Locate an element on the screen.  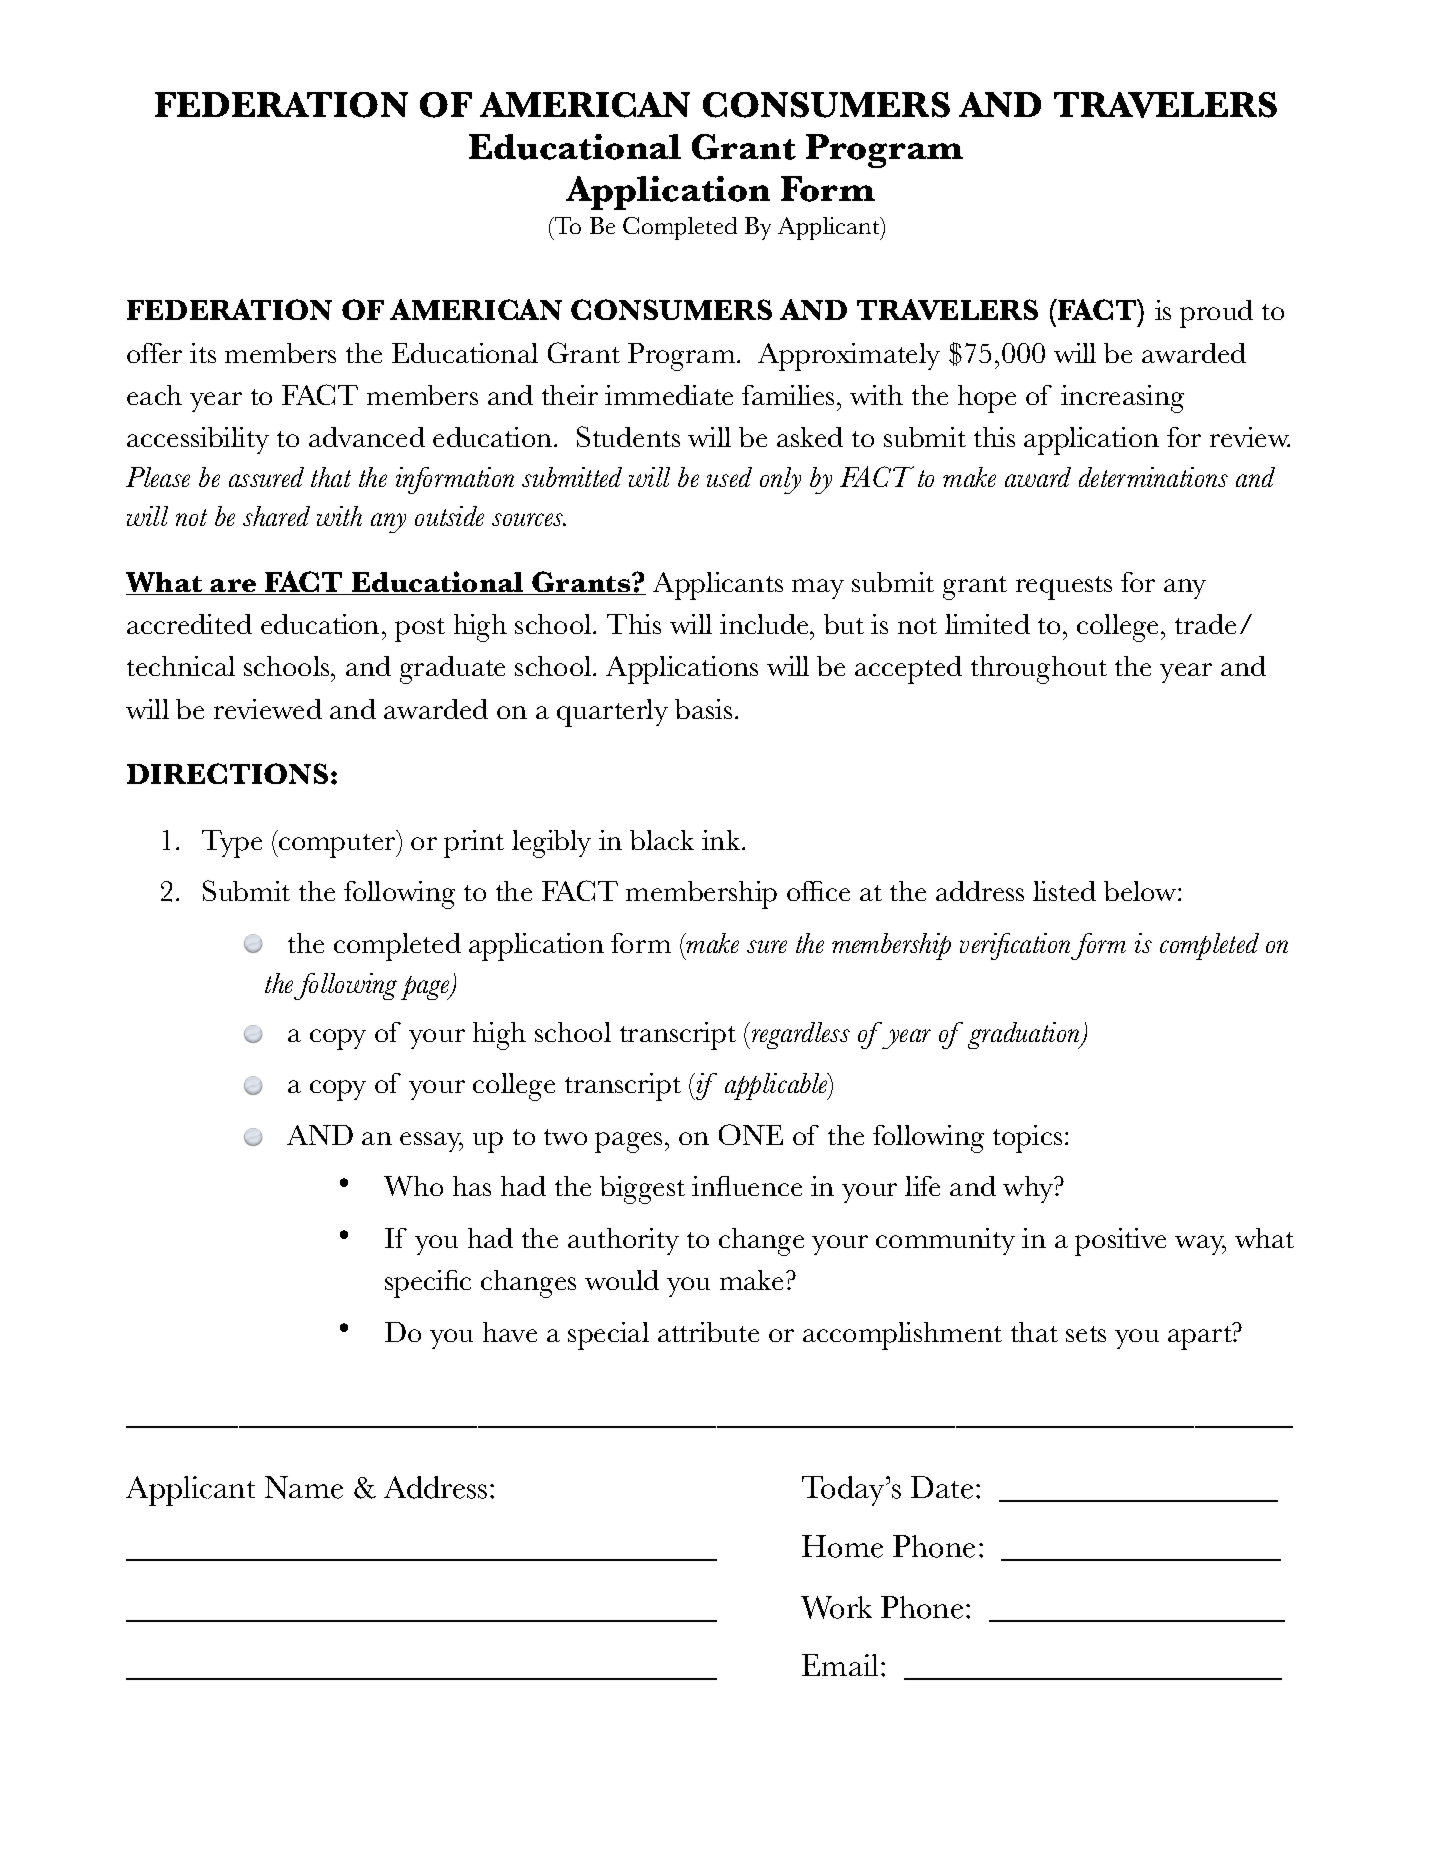
regardless is located at coordinates (799, 1035).
